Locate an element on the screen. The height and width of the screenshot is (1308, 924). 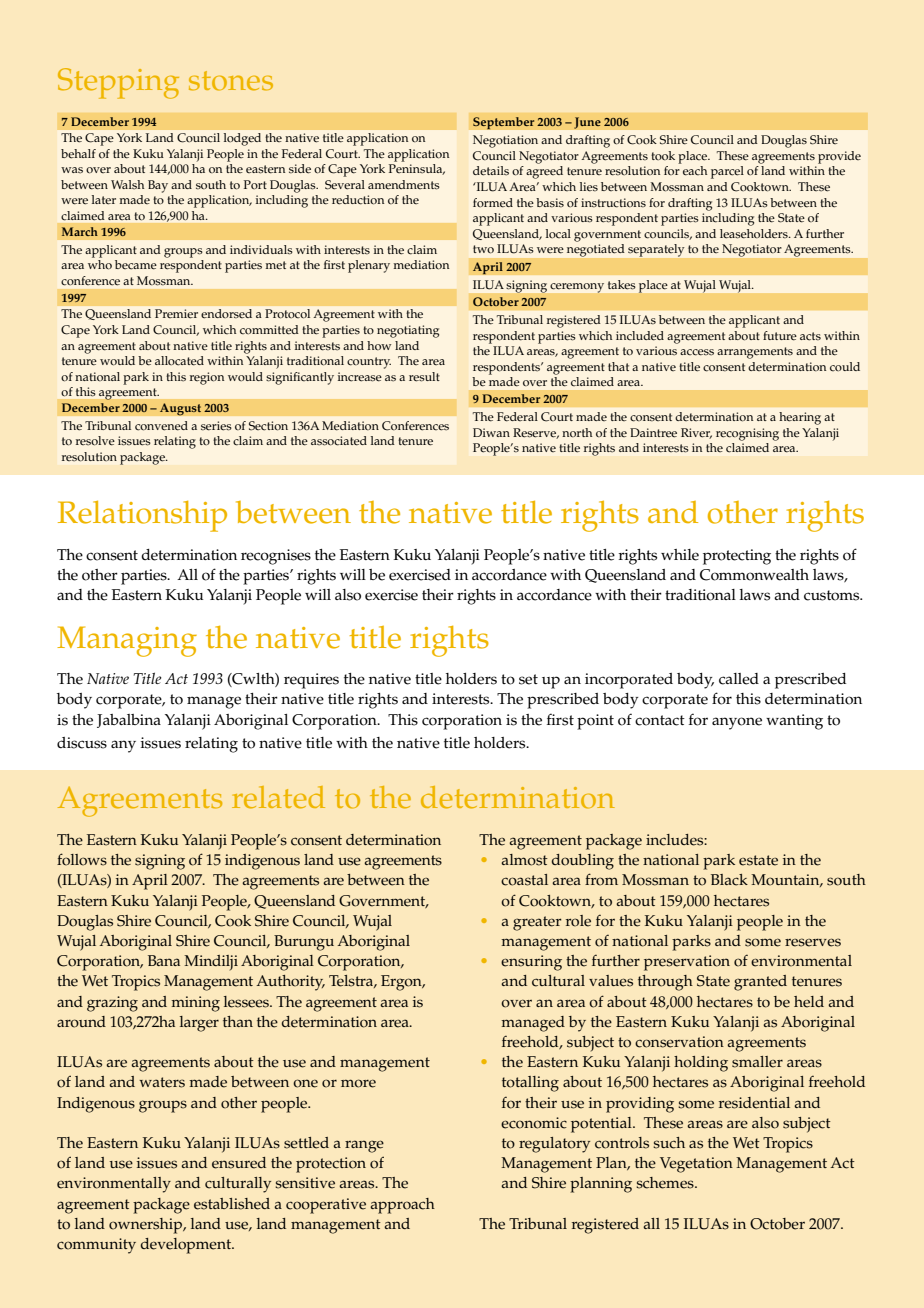
Vegetation is located at coordinates (696, 1165).
